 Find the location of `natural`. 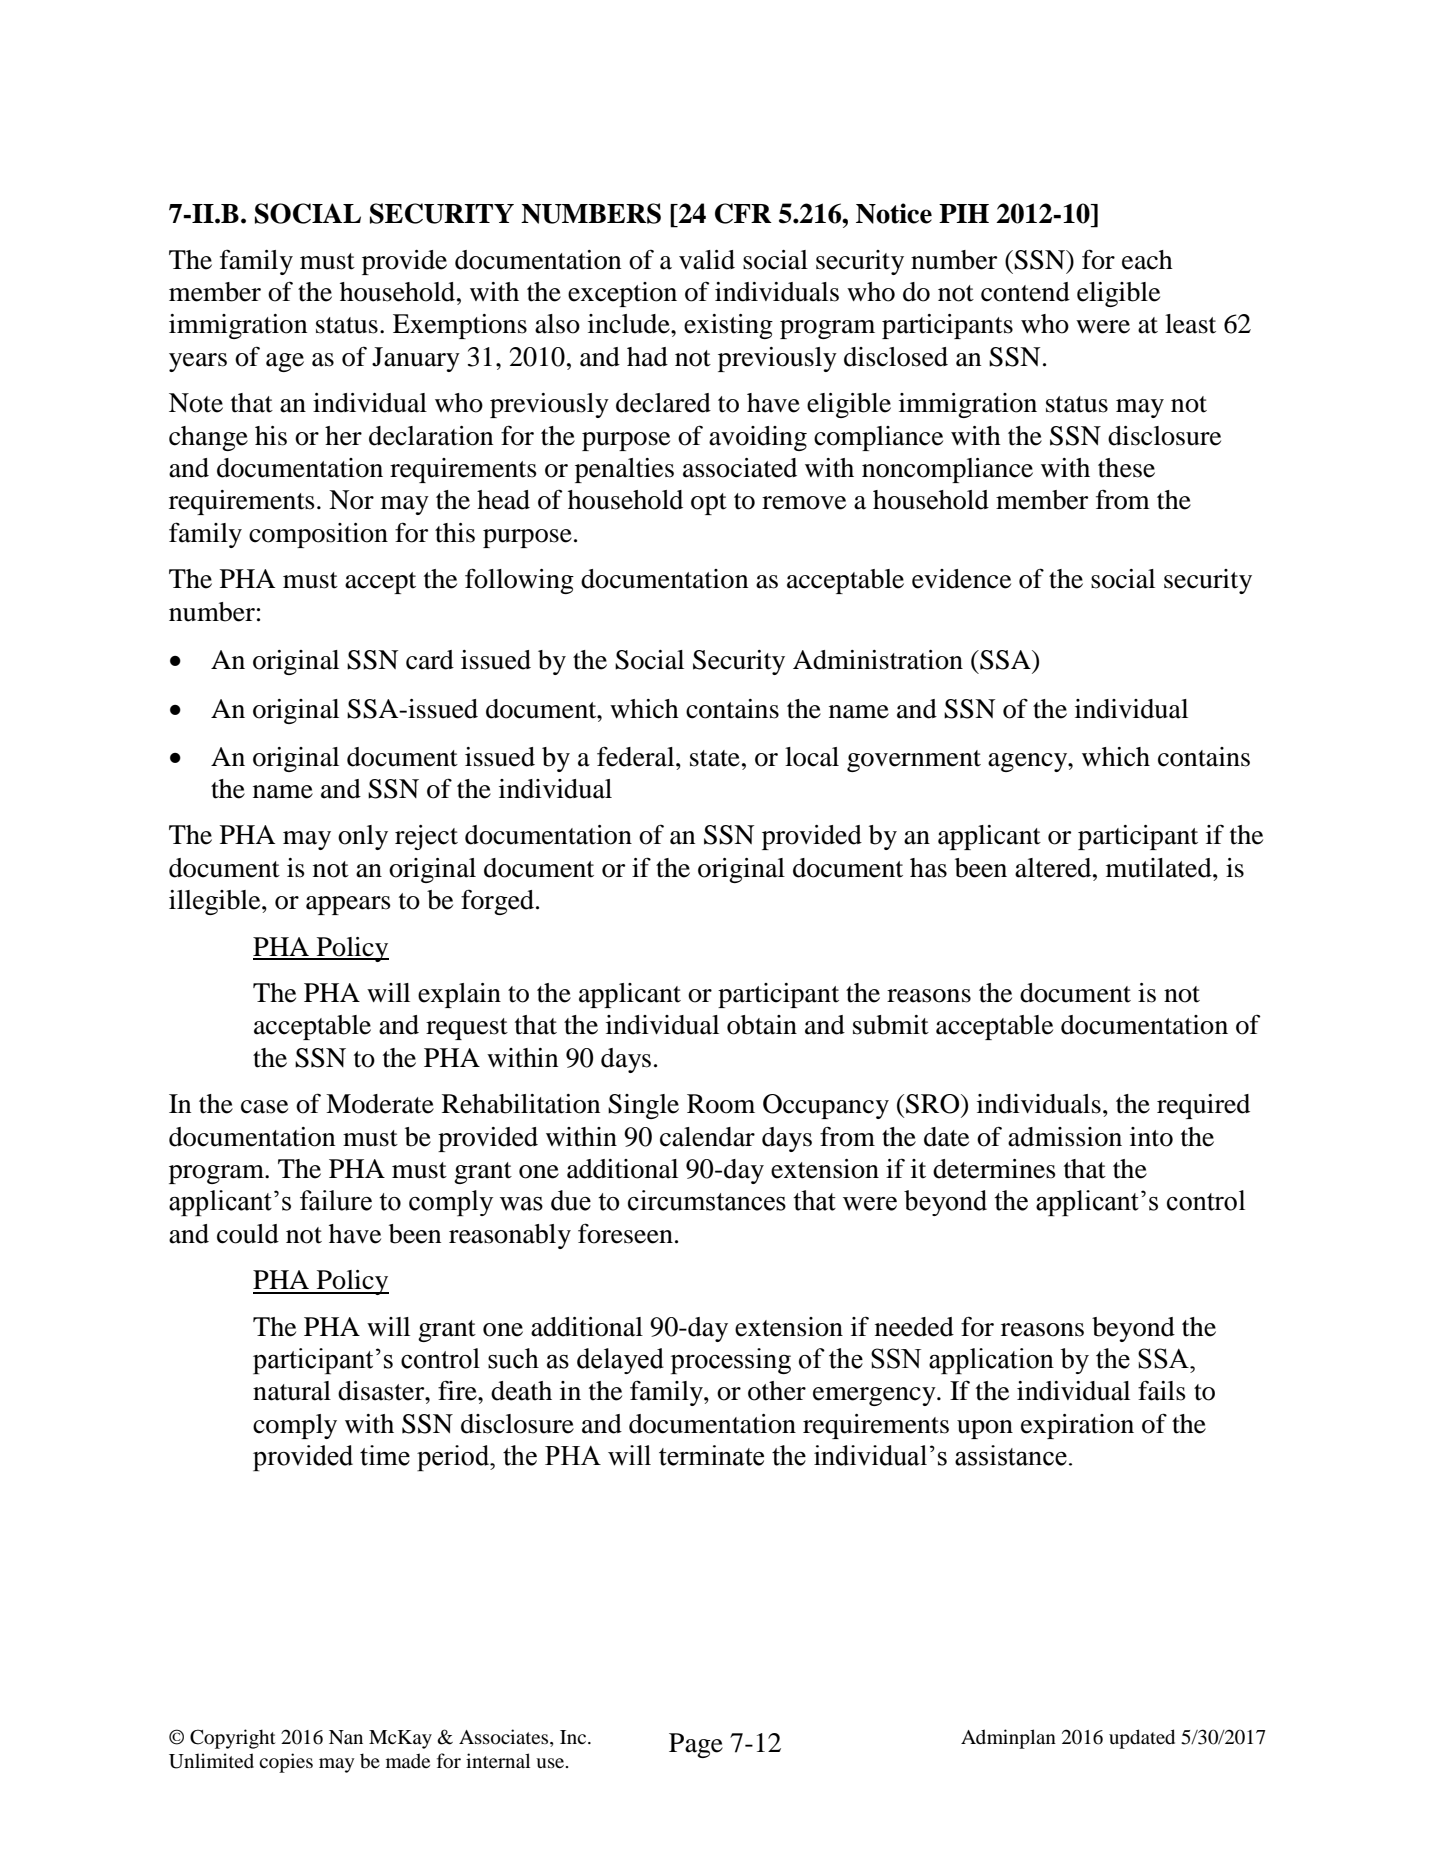

natural is located at coordinates (292, 1391).
